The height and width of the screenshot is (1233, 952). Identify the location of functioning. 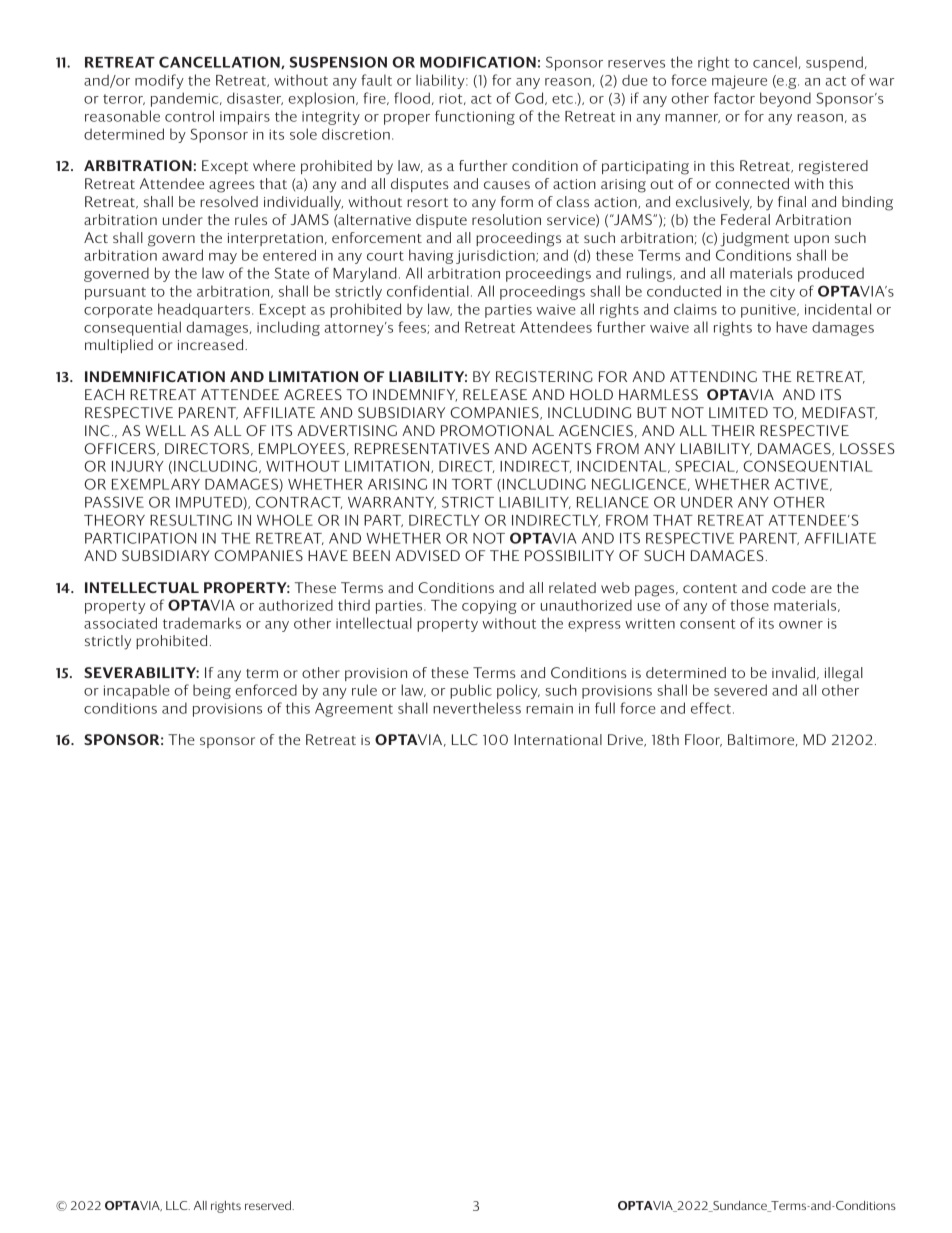
(475, 117).
